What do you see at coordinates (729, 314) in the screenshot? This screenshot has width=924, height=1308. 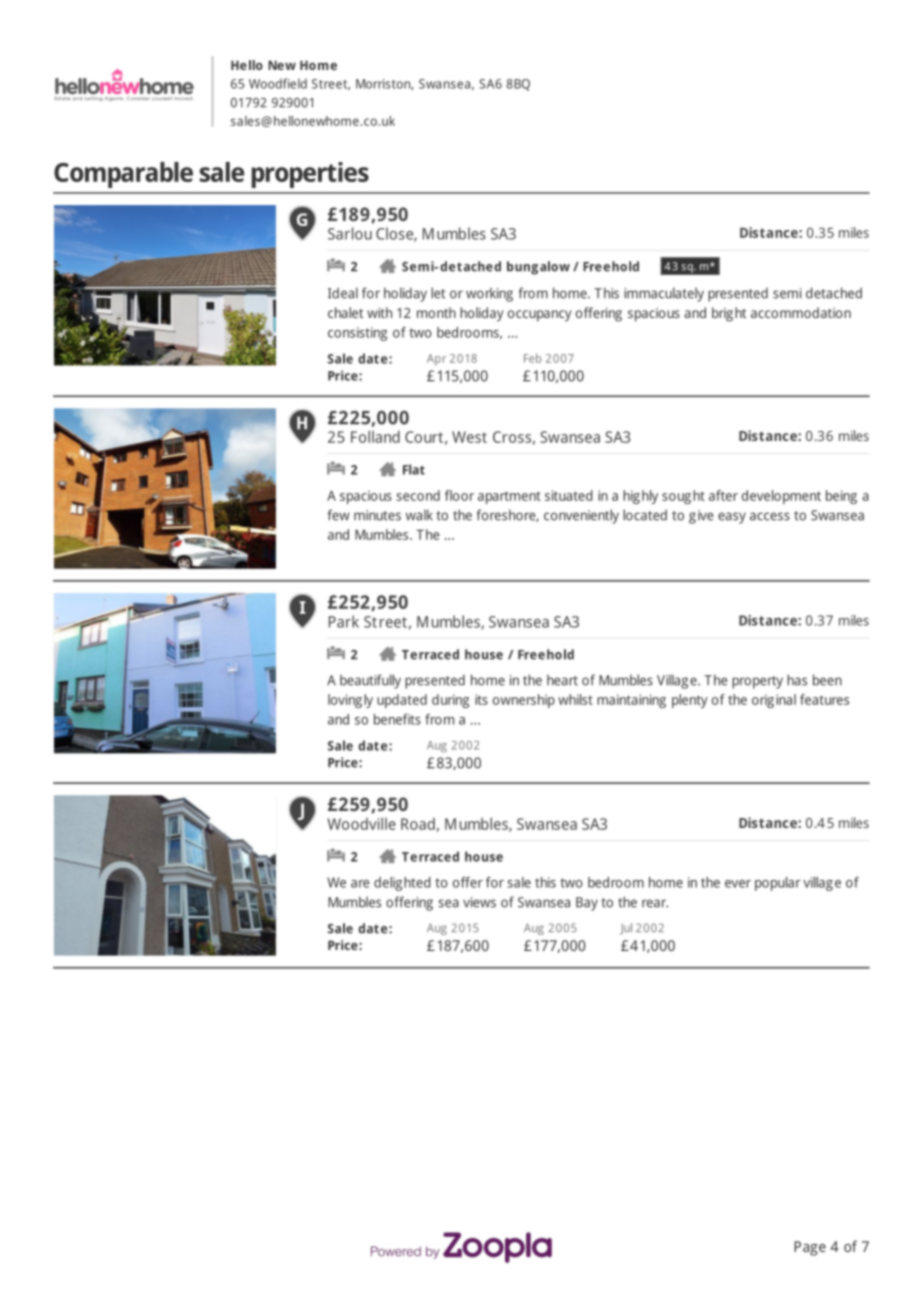 I see `bright` at bounding box center [729, 314].
